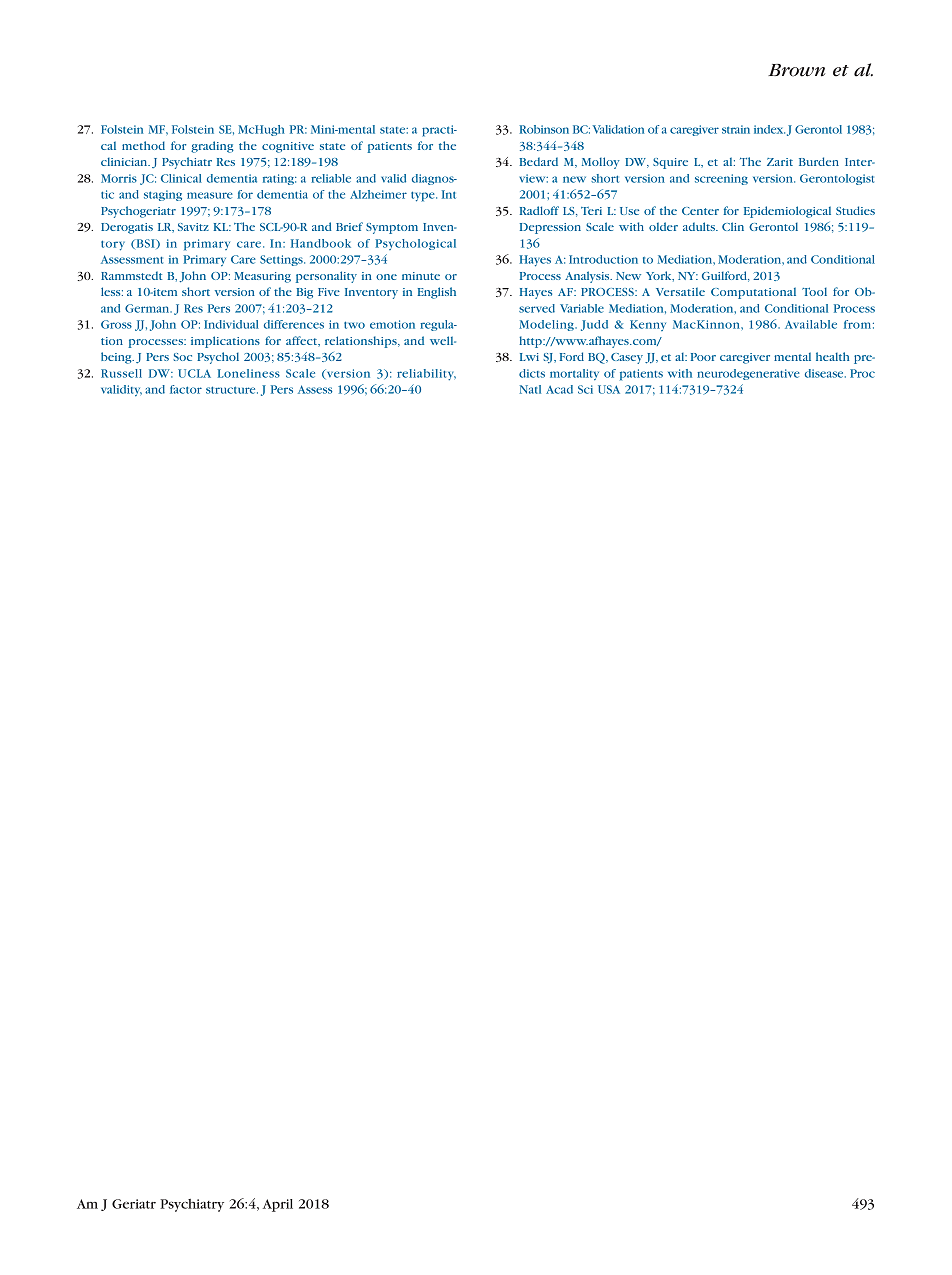 Image resolution: width=952 pixels, height=1275 pixels. I want to click on Acad, so click(559, 389).
